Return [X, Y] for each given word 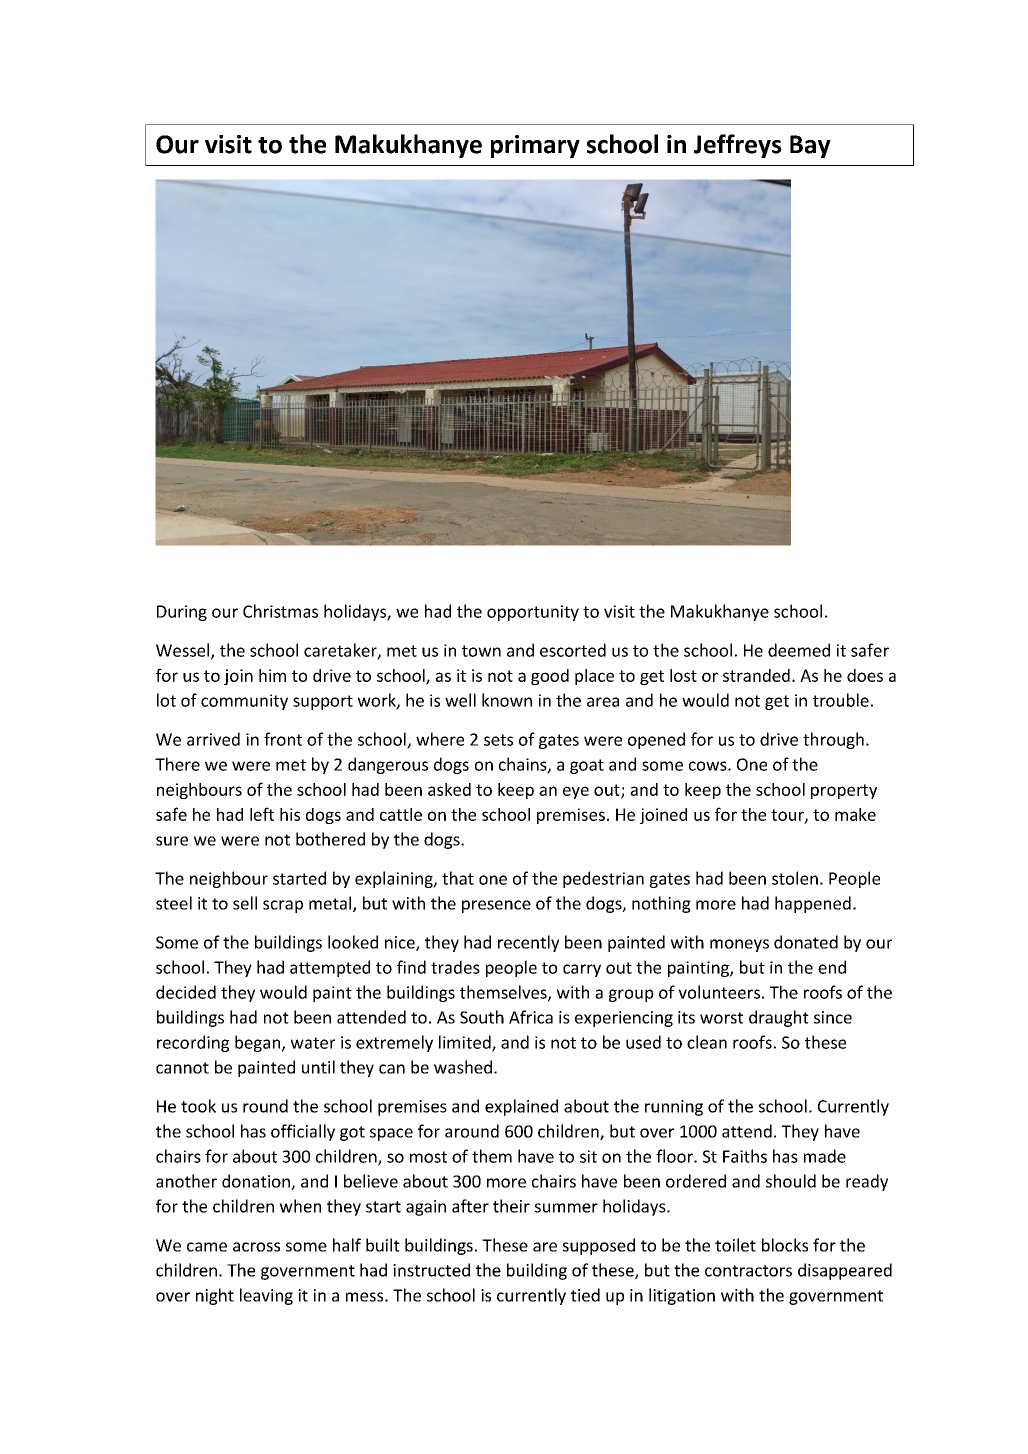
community [244, 702]
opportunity [533, 613]
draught [779, 1018]
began [259, 1043]
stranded [756, 675]
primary [535, 146]
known [507, 700]
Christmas [280, 611]
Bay [810, 146]
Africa [531, 1017]
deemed [799, 650]
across [256, 1247]
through [833, 740]
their [511, 1206]
